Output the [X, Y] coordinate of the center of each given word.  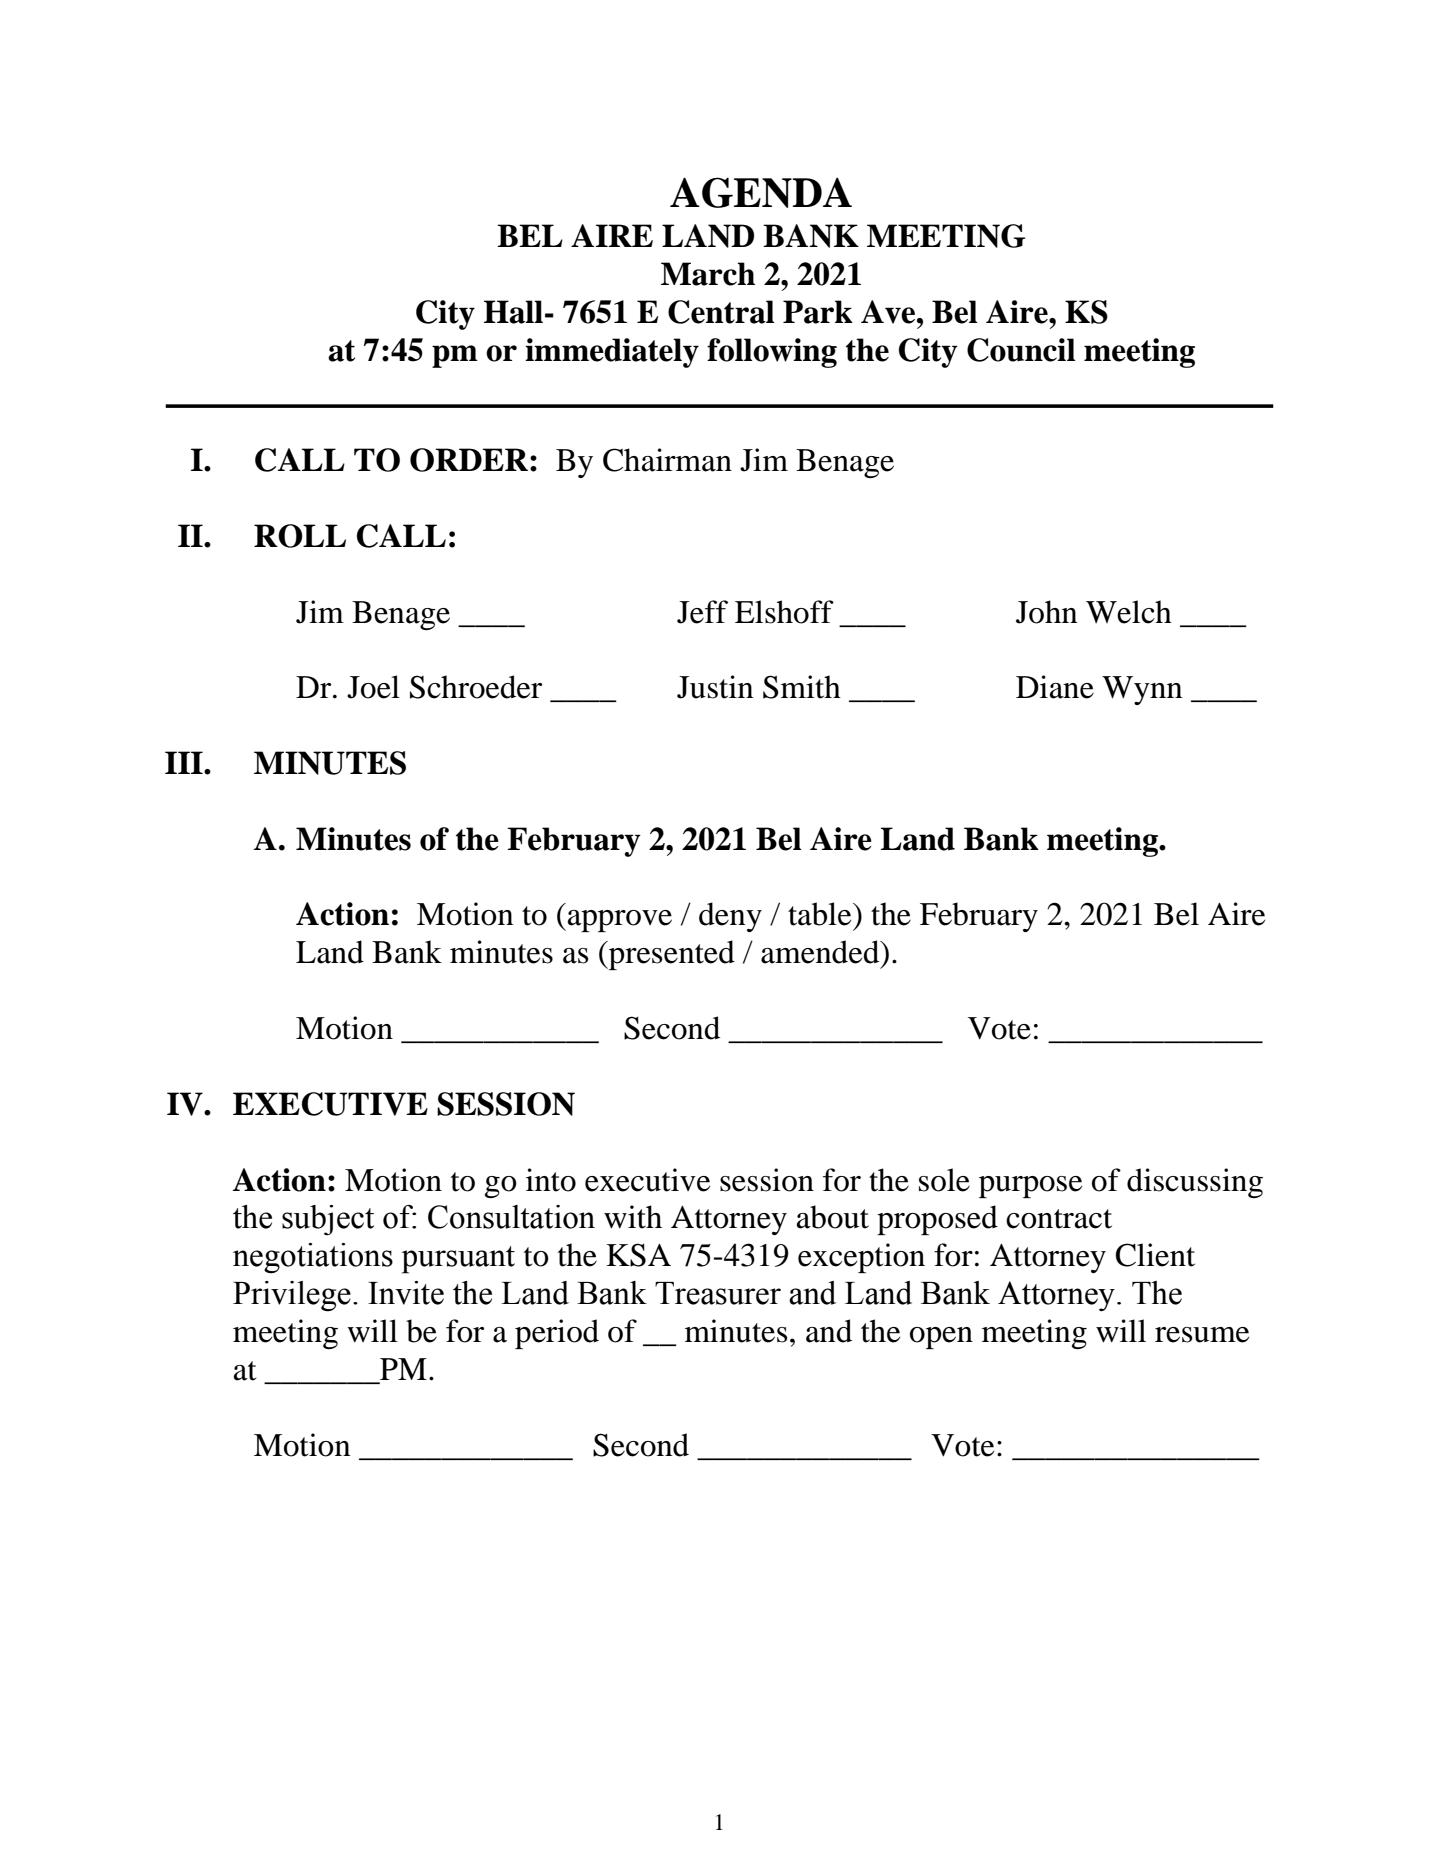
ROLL [300, 536]
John [1047, 612]
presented [671, 955]
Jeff [702, 612]
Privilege [292, 1296]
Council [1021, 350]
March [708, 274]
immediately [612, 353]
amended [821, 952]
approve [620, 921]
